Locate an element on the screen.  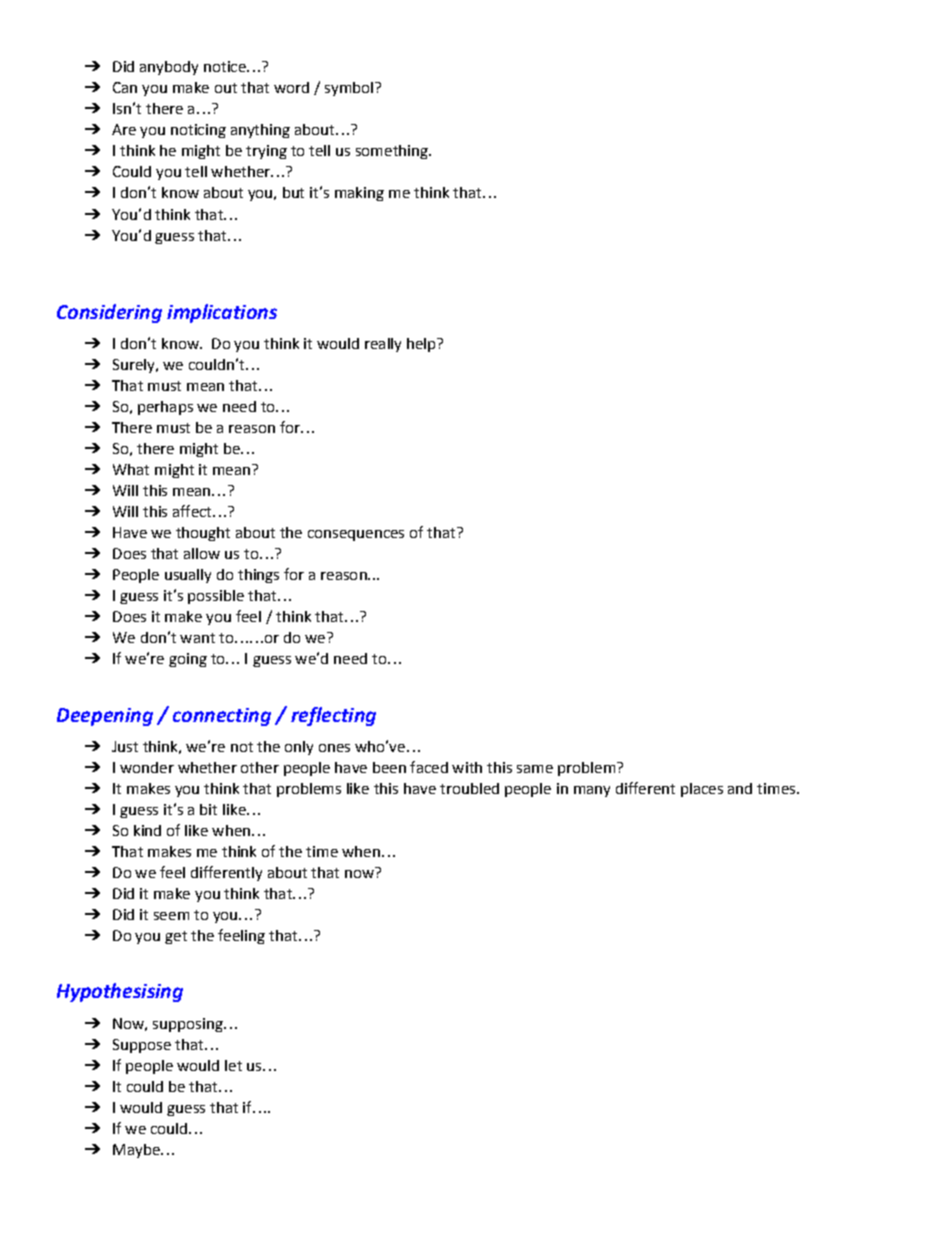
places is located at coordinates (702, 790).
